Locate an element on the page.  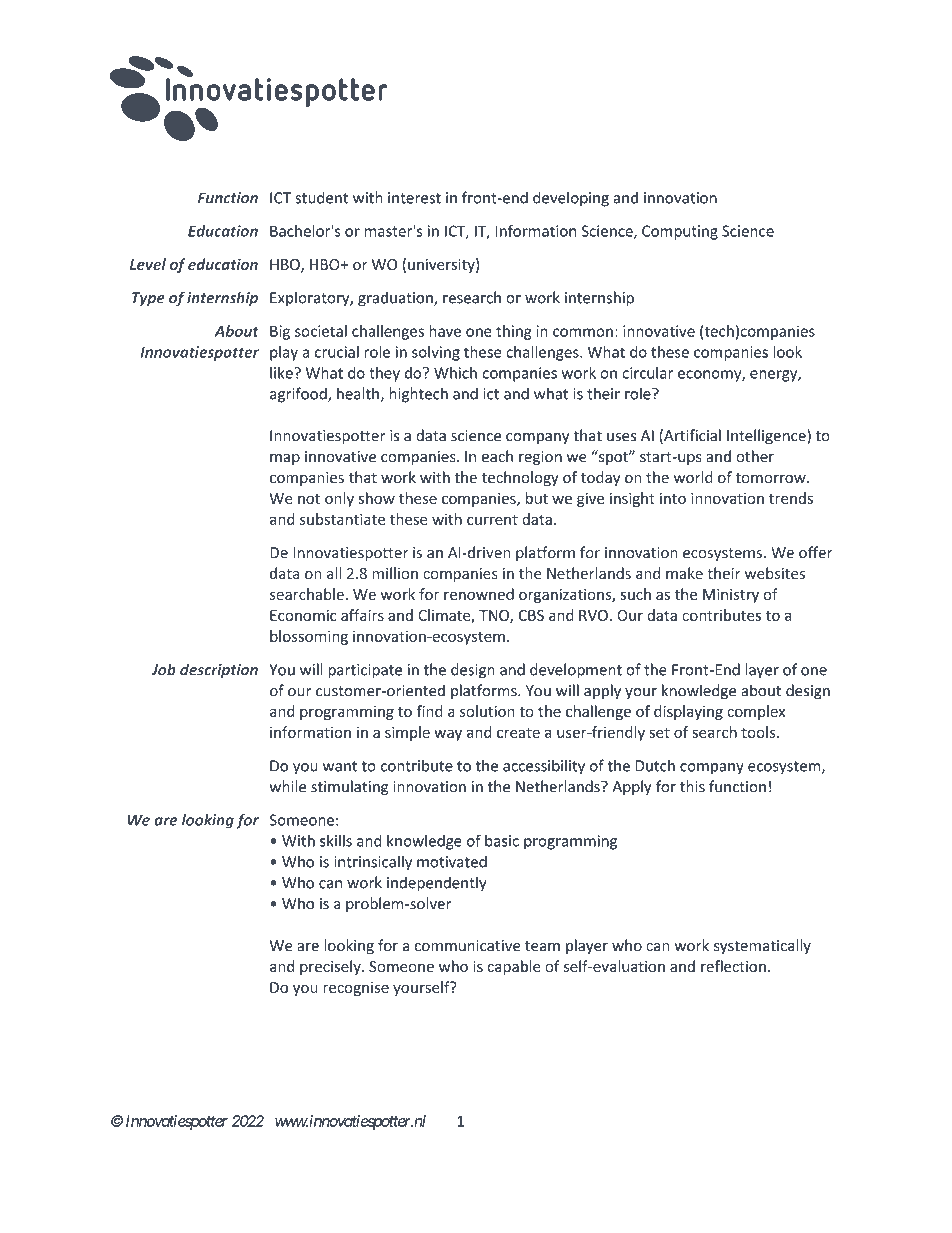
interest is located at coordinates (414, 198).
